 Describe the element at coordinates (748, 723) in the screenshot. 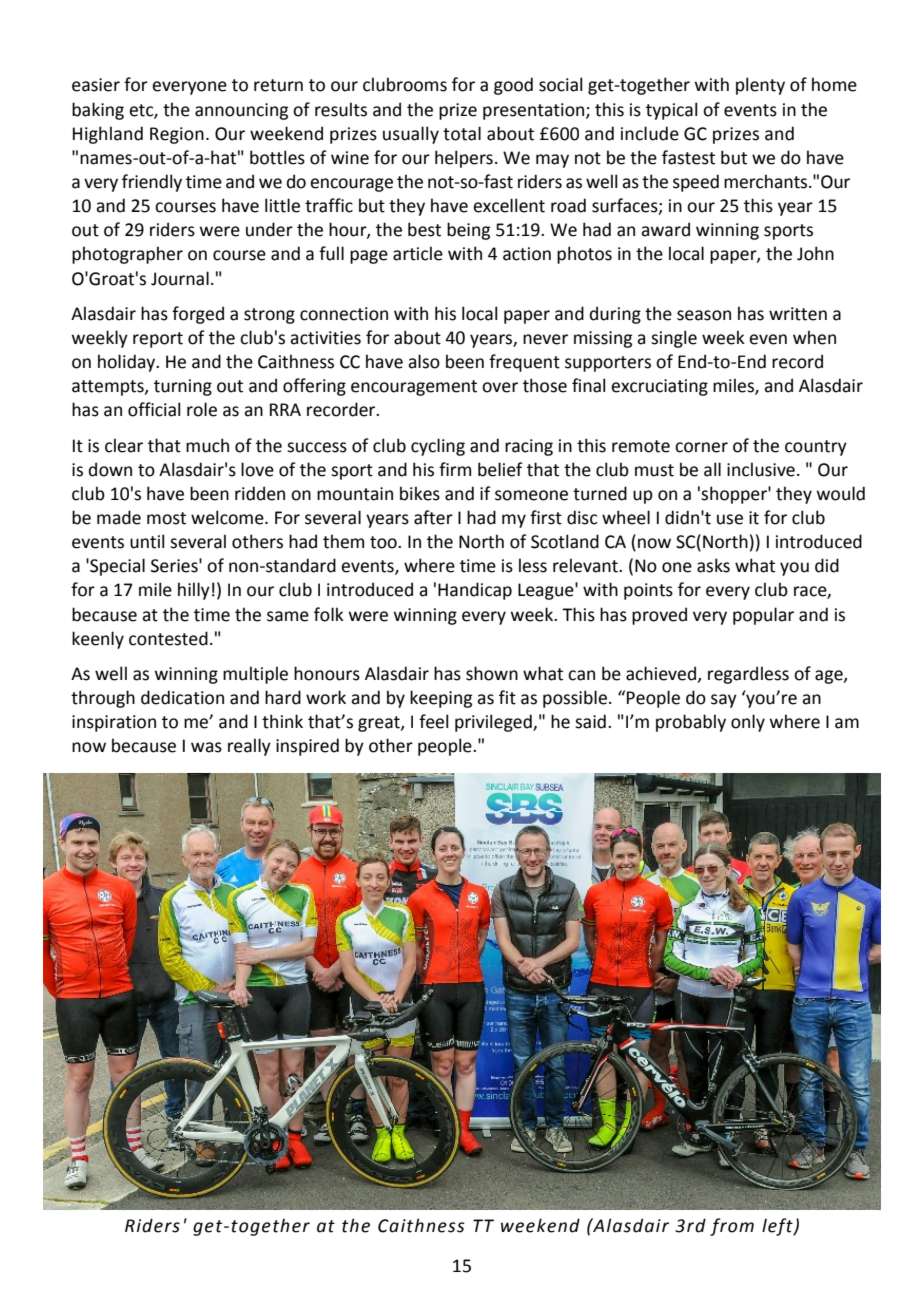

I see `only` at that location.
